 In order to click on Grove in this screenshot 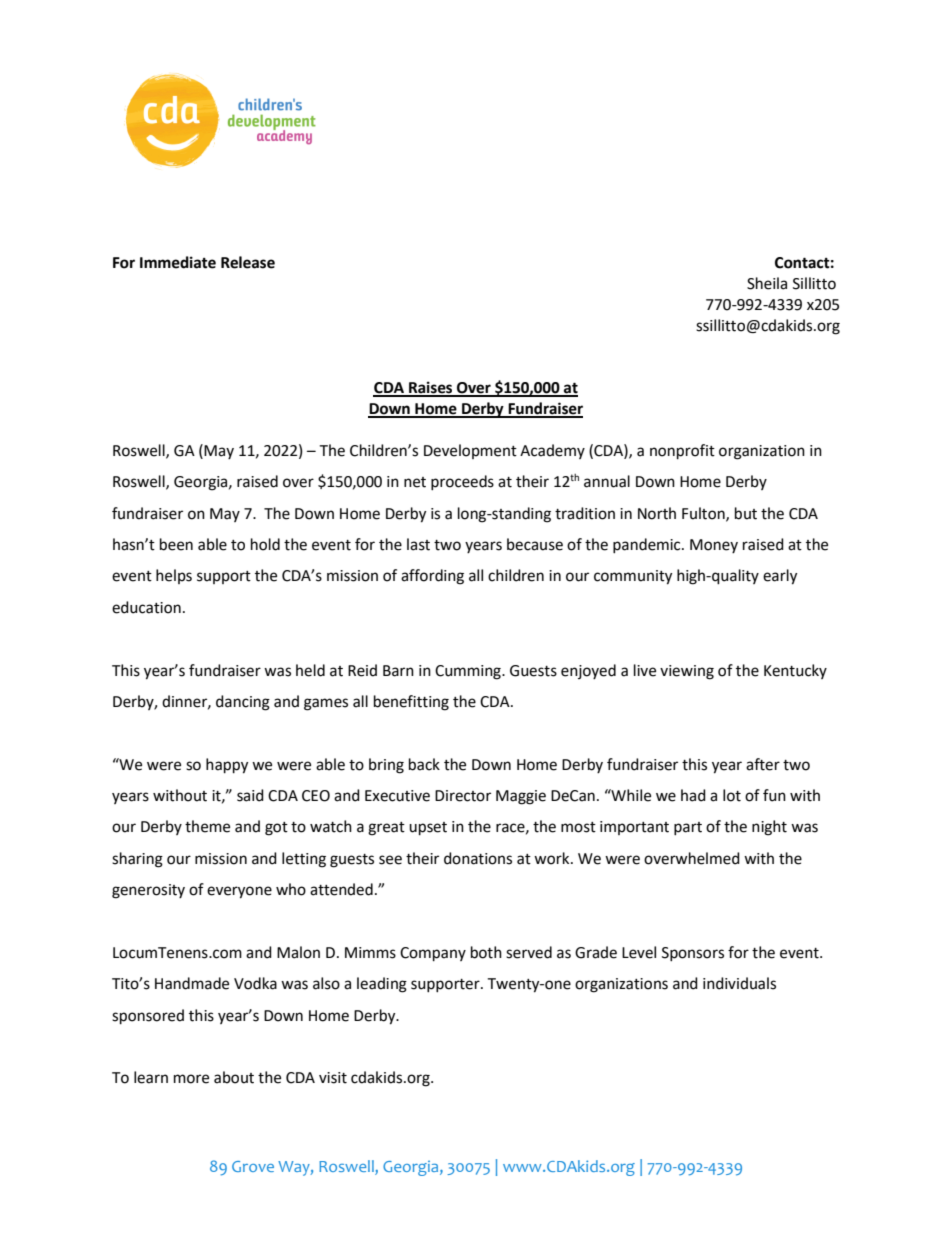, I will do `click(253, 1166)`.
